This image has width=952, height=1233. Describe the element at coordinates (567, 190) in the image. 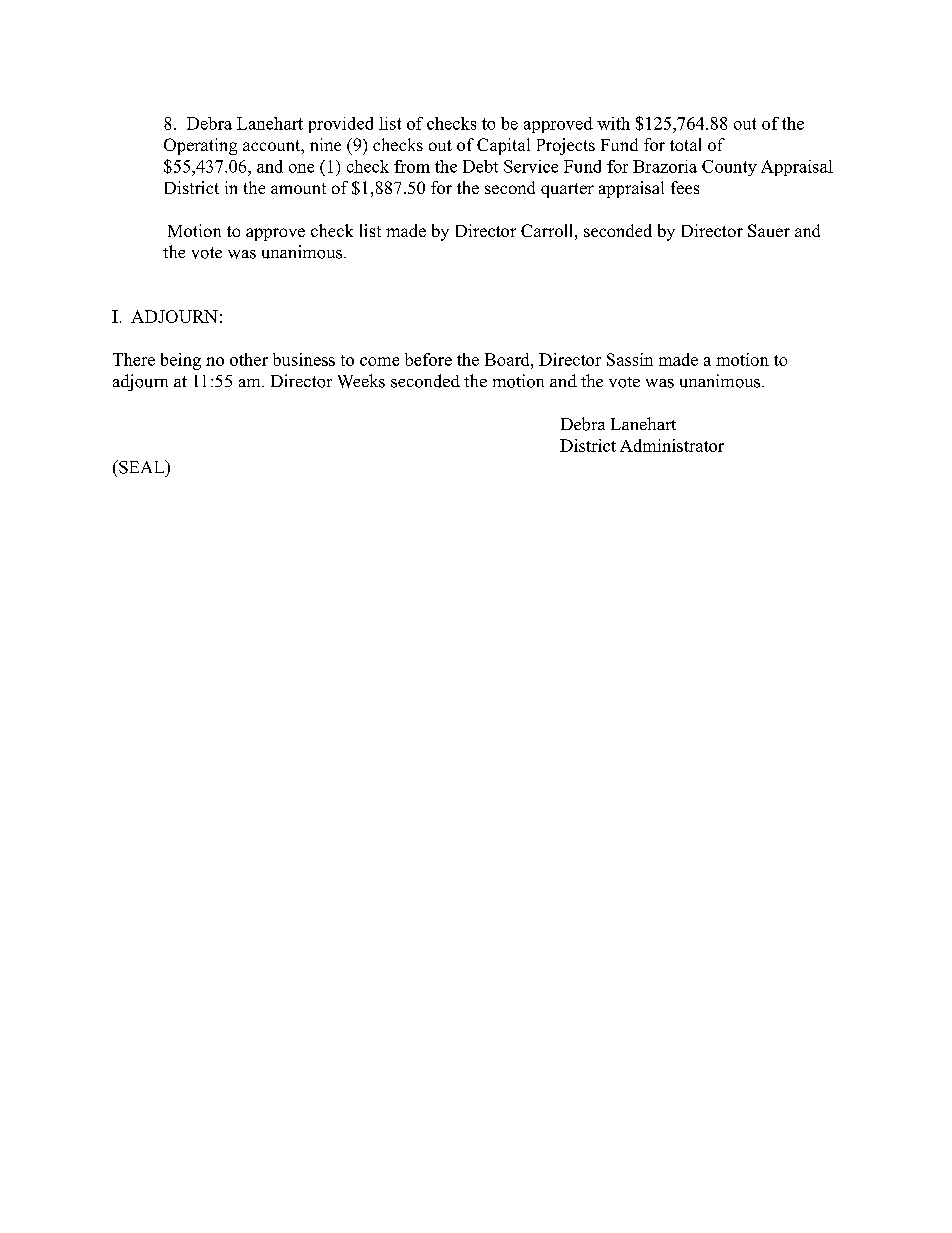

I see `quarter` at that location.
